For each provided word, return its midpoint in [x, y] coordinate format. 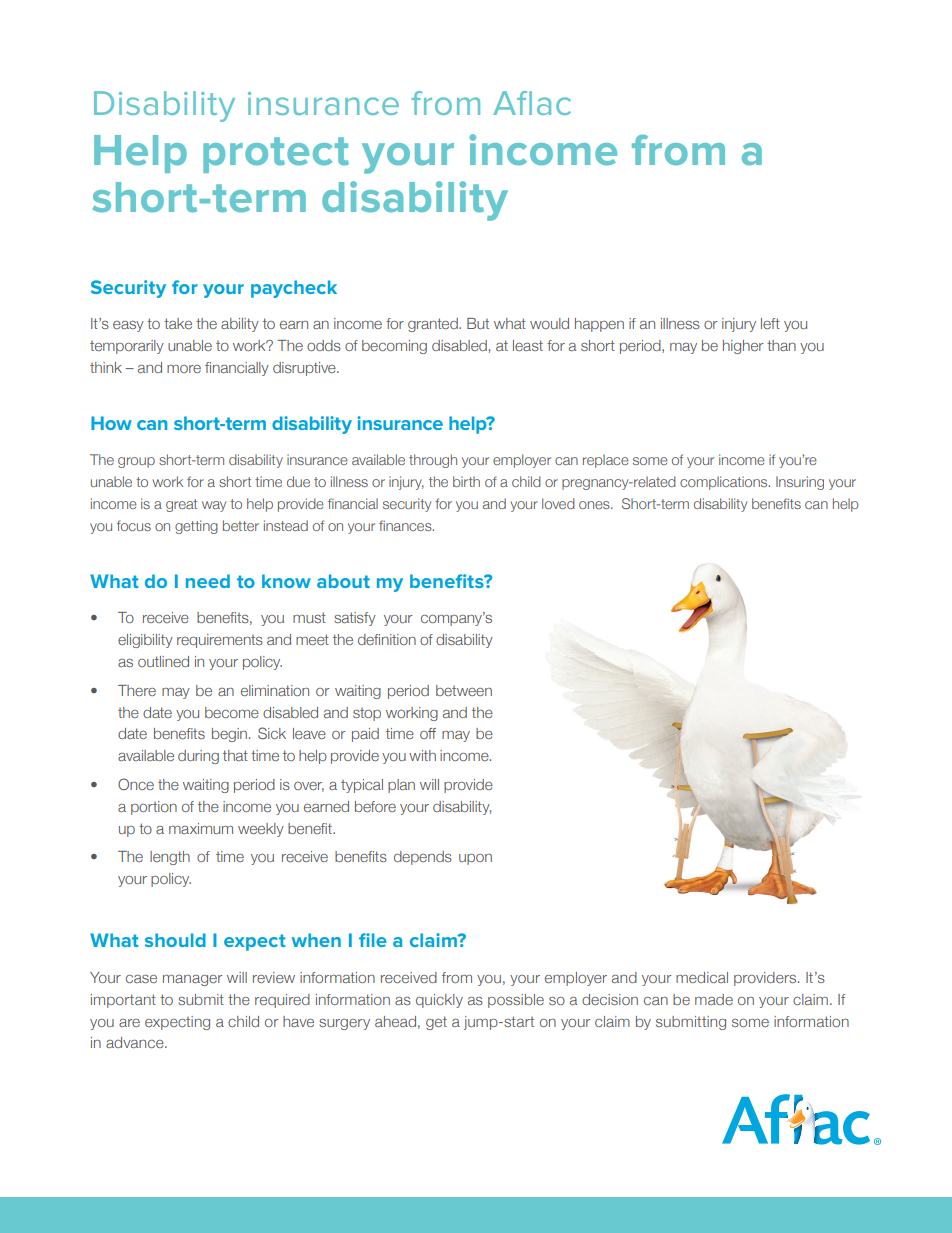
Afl [512, 103]
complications [725, 483]
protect [276, 155]
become [232, 712]
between [464, 690]
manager [193, 980]
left [770, 323]
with [422, 755]
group [136, 462]
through [433, 461]
